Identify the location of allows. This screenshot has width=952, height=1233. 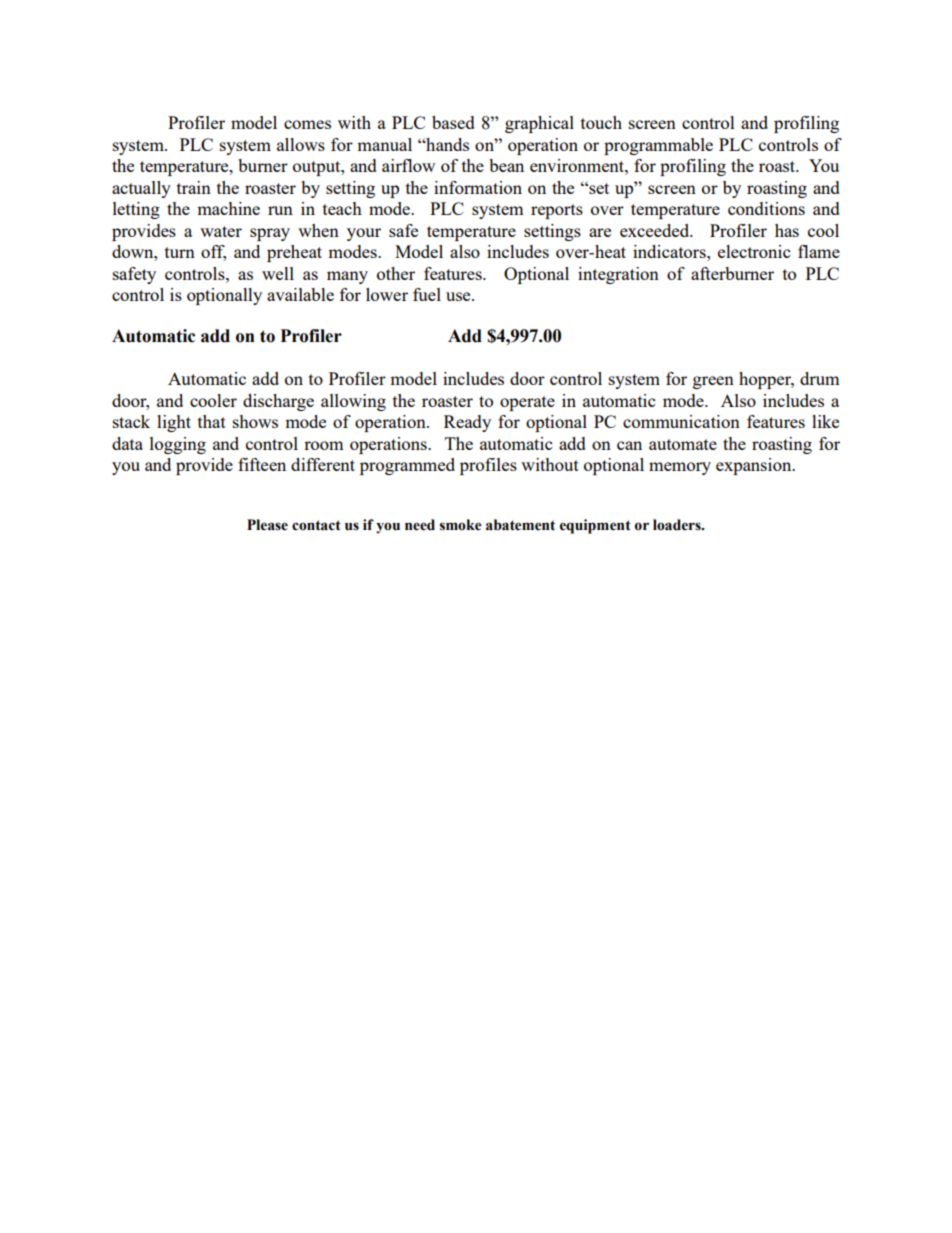
(301, 144).
